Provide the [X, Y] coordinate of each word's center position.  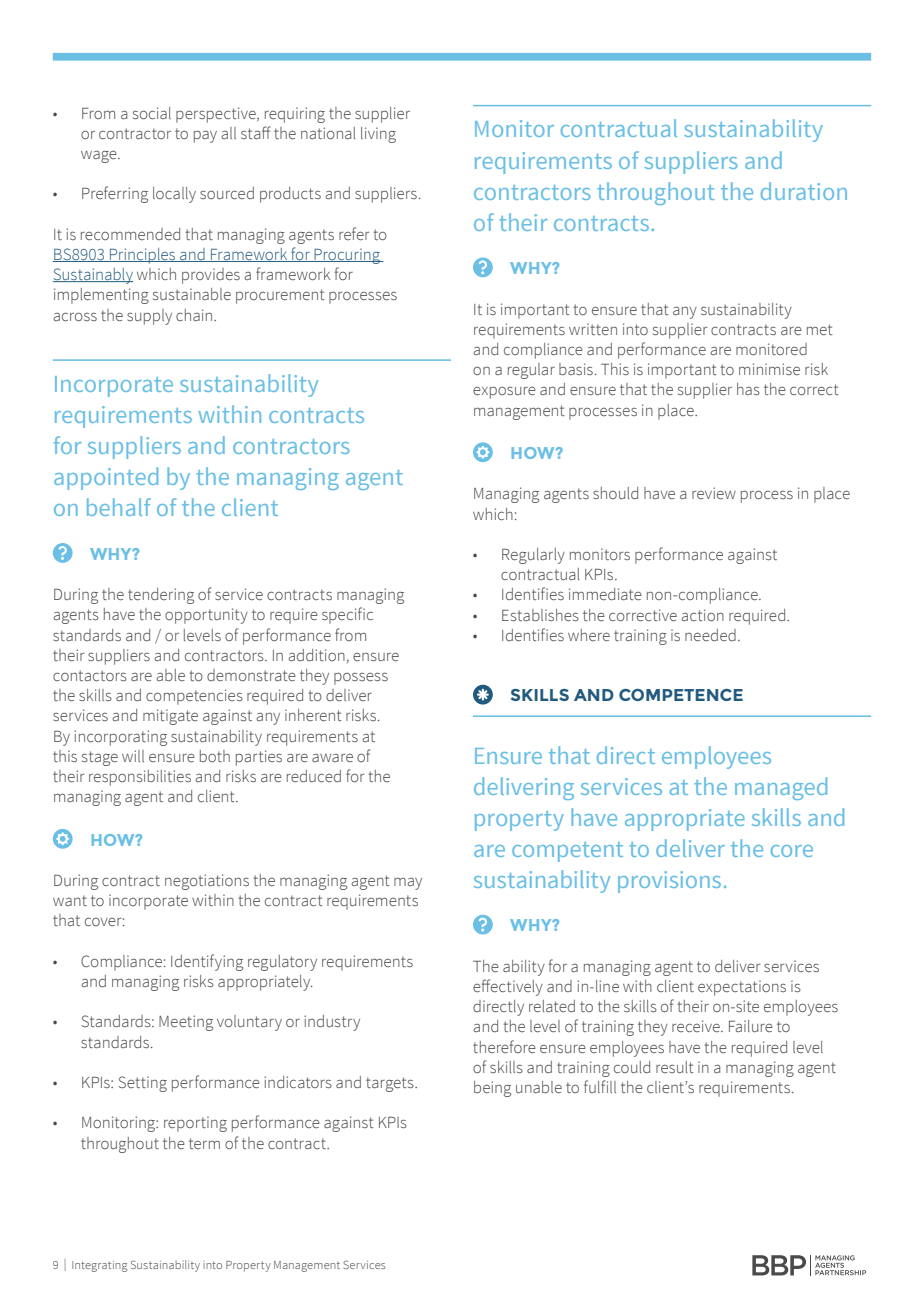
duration [804, 191]
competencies [194, 697]
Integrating [99, 1266]
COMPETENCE [681, 695]
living [378, 135]
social [152, 113]
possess [361, 678]
